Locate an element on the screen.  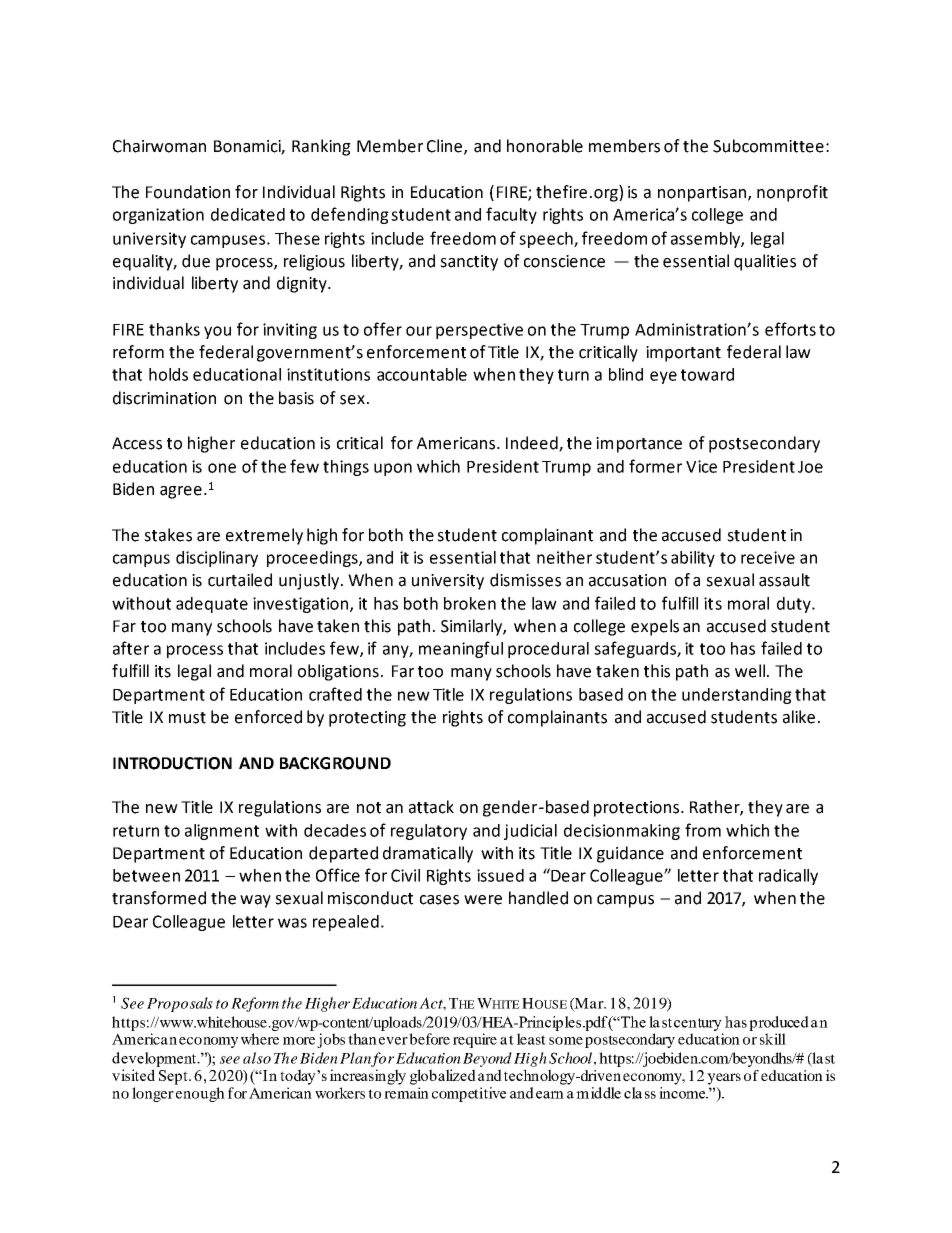
from is located at coordinates (703, 830).
